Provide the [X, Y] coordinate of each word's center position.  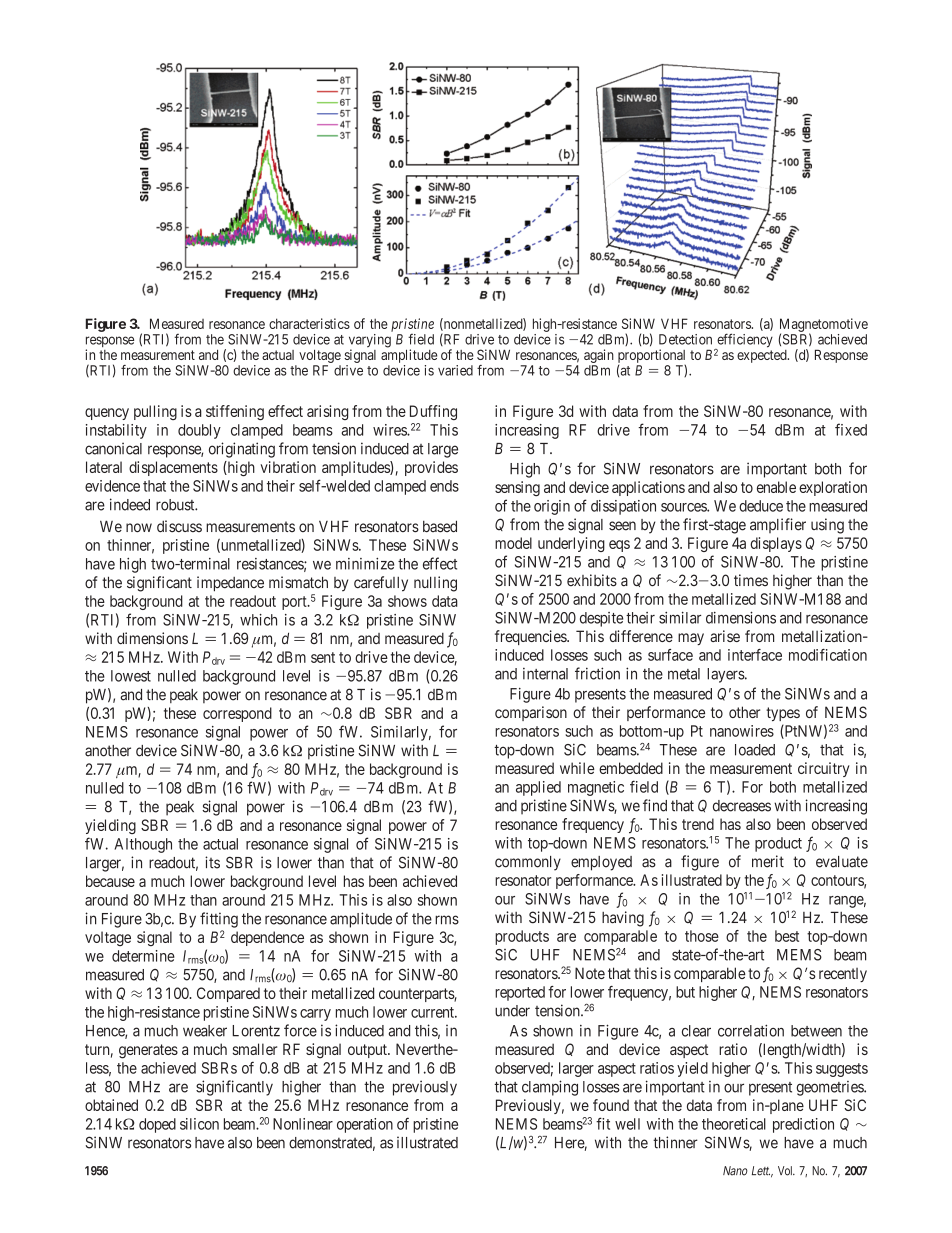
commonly [528, 863]
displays [776, 544]
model [513, 543]
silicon [199, 1124]
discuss [179, 526]
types [783, 714]
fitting [219, 920]
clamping [550, 1088]
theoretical [734, 1124]
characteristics [309, 323]
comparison [531, 713]
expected [763, 356]
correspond [237, 714]
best [787, 936]
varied [455, 370]
